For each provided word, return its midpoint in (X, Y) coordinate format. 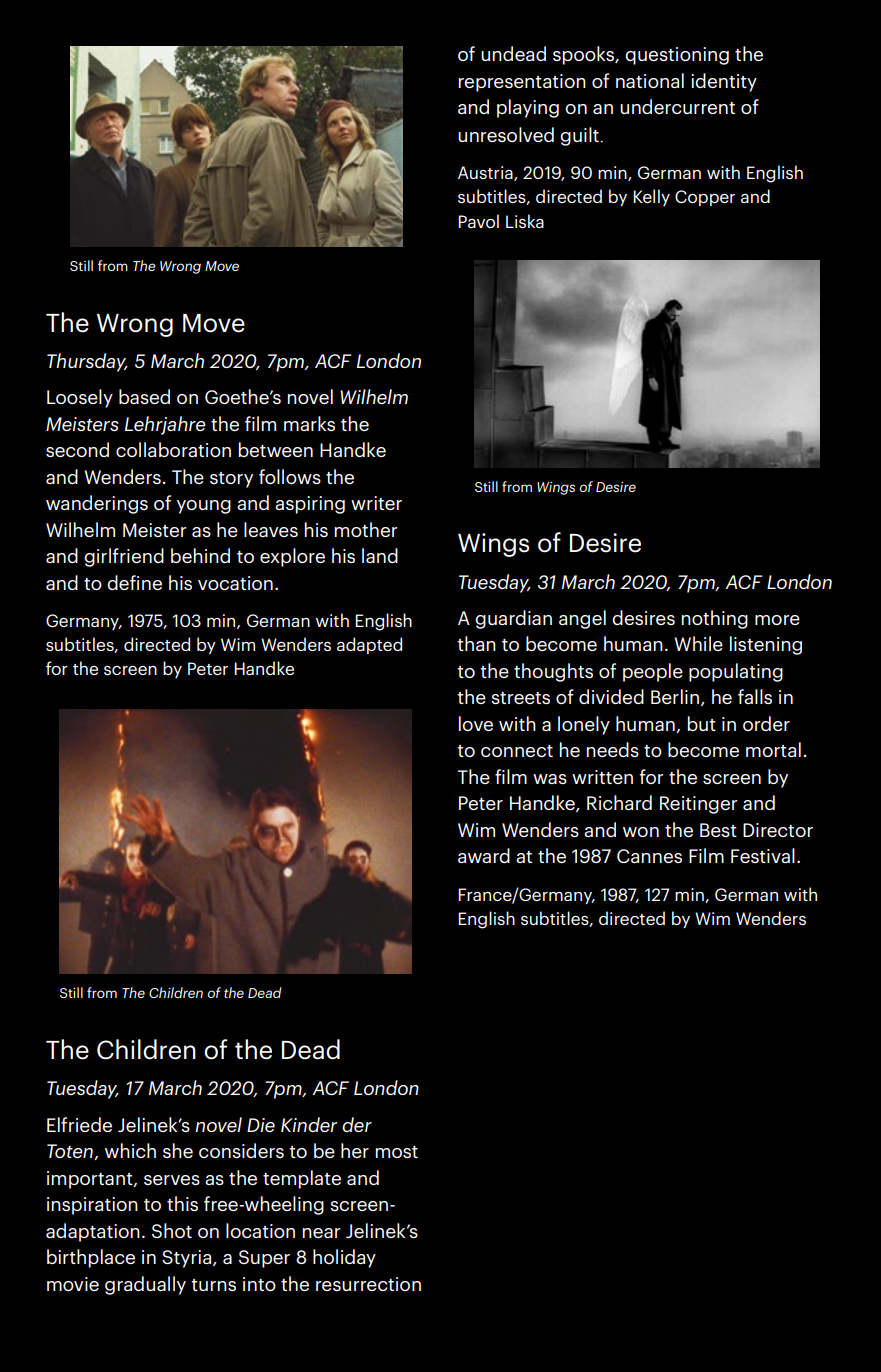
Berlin (675, 696)
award (484, 855)
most (396, 1152)
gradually (145, 1285)
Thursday (87, 362)
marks (309, 423)
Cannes (649, 856)
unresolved (506, 134)
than (476, 643)
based (144, 396)
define (134, 582)
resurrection (368, 1284)
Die (261, 1125)
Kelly (651, 197)
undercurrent (677, 106)
